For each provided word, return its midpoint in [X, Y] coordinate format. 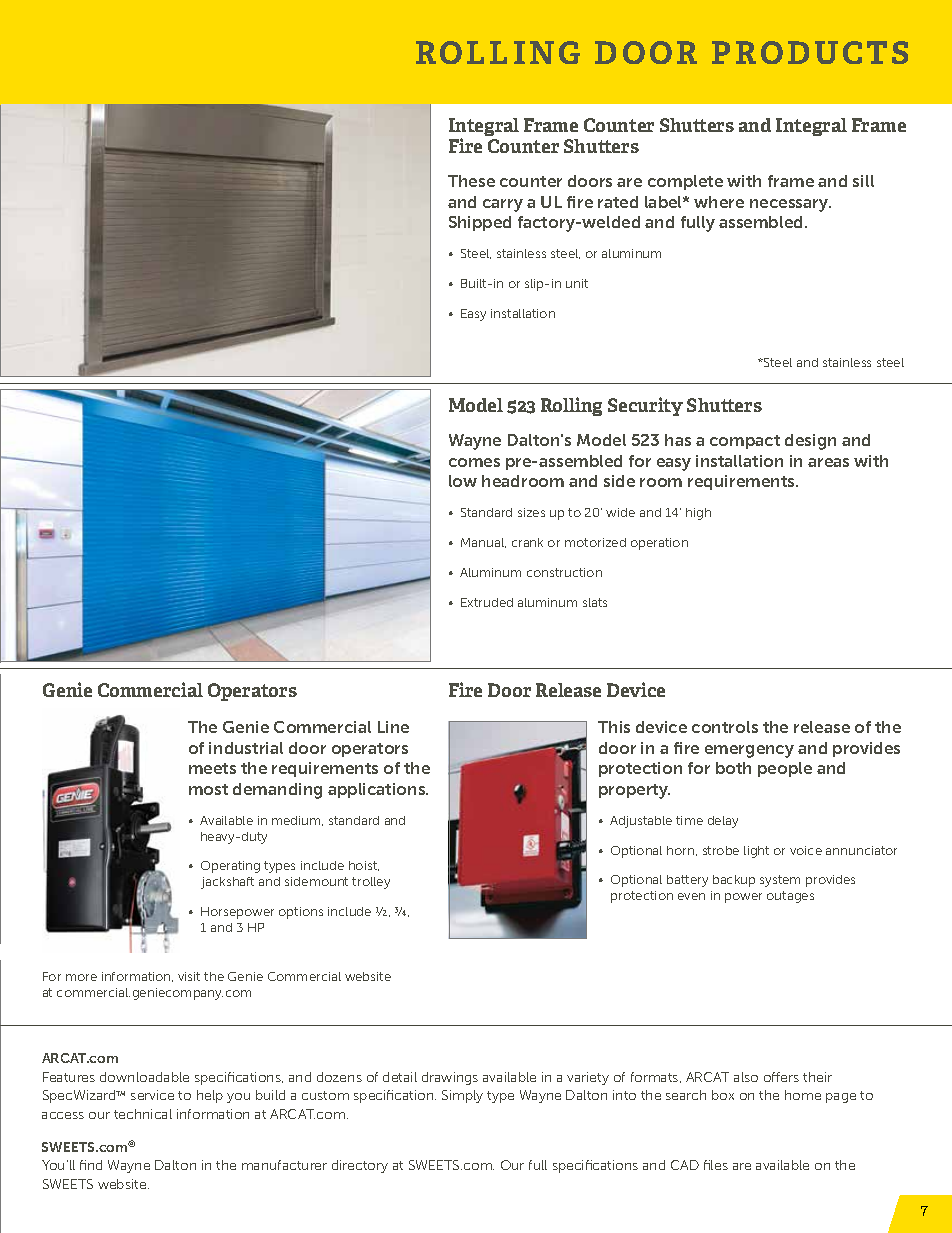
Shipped [480, 223]
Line [393, 727]
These [471, 181]
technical [143, 1114]
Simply [462, 1096]
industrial [246, 748]
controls [725, 727]
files [716, 1165]
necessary [790, 205]
